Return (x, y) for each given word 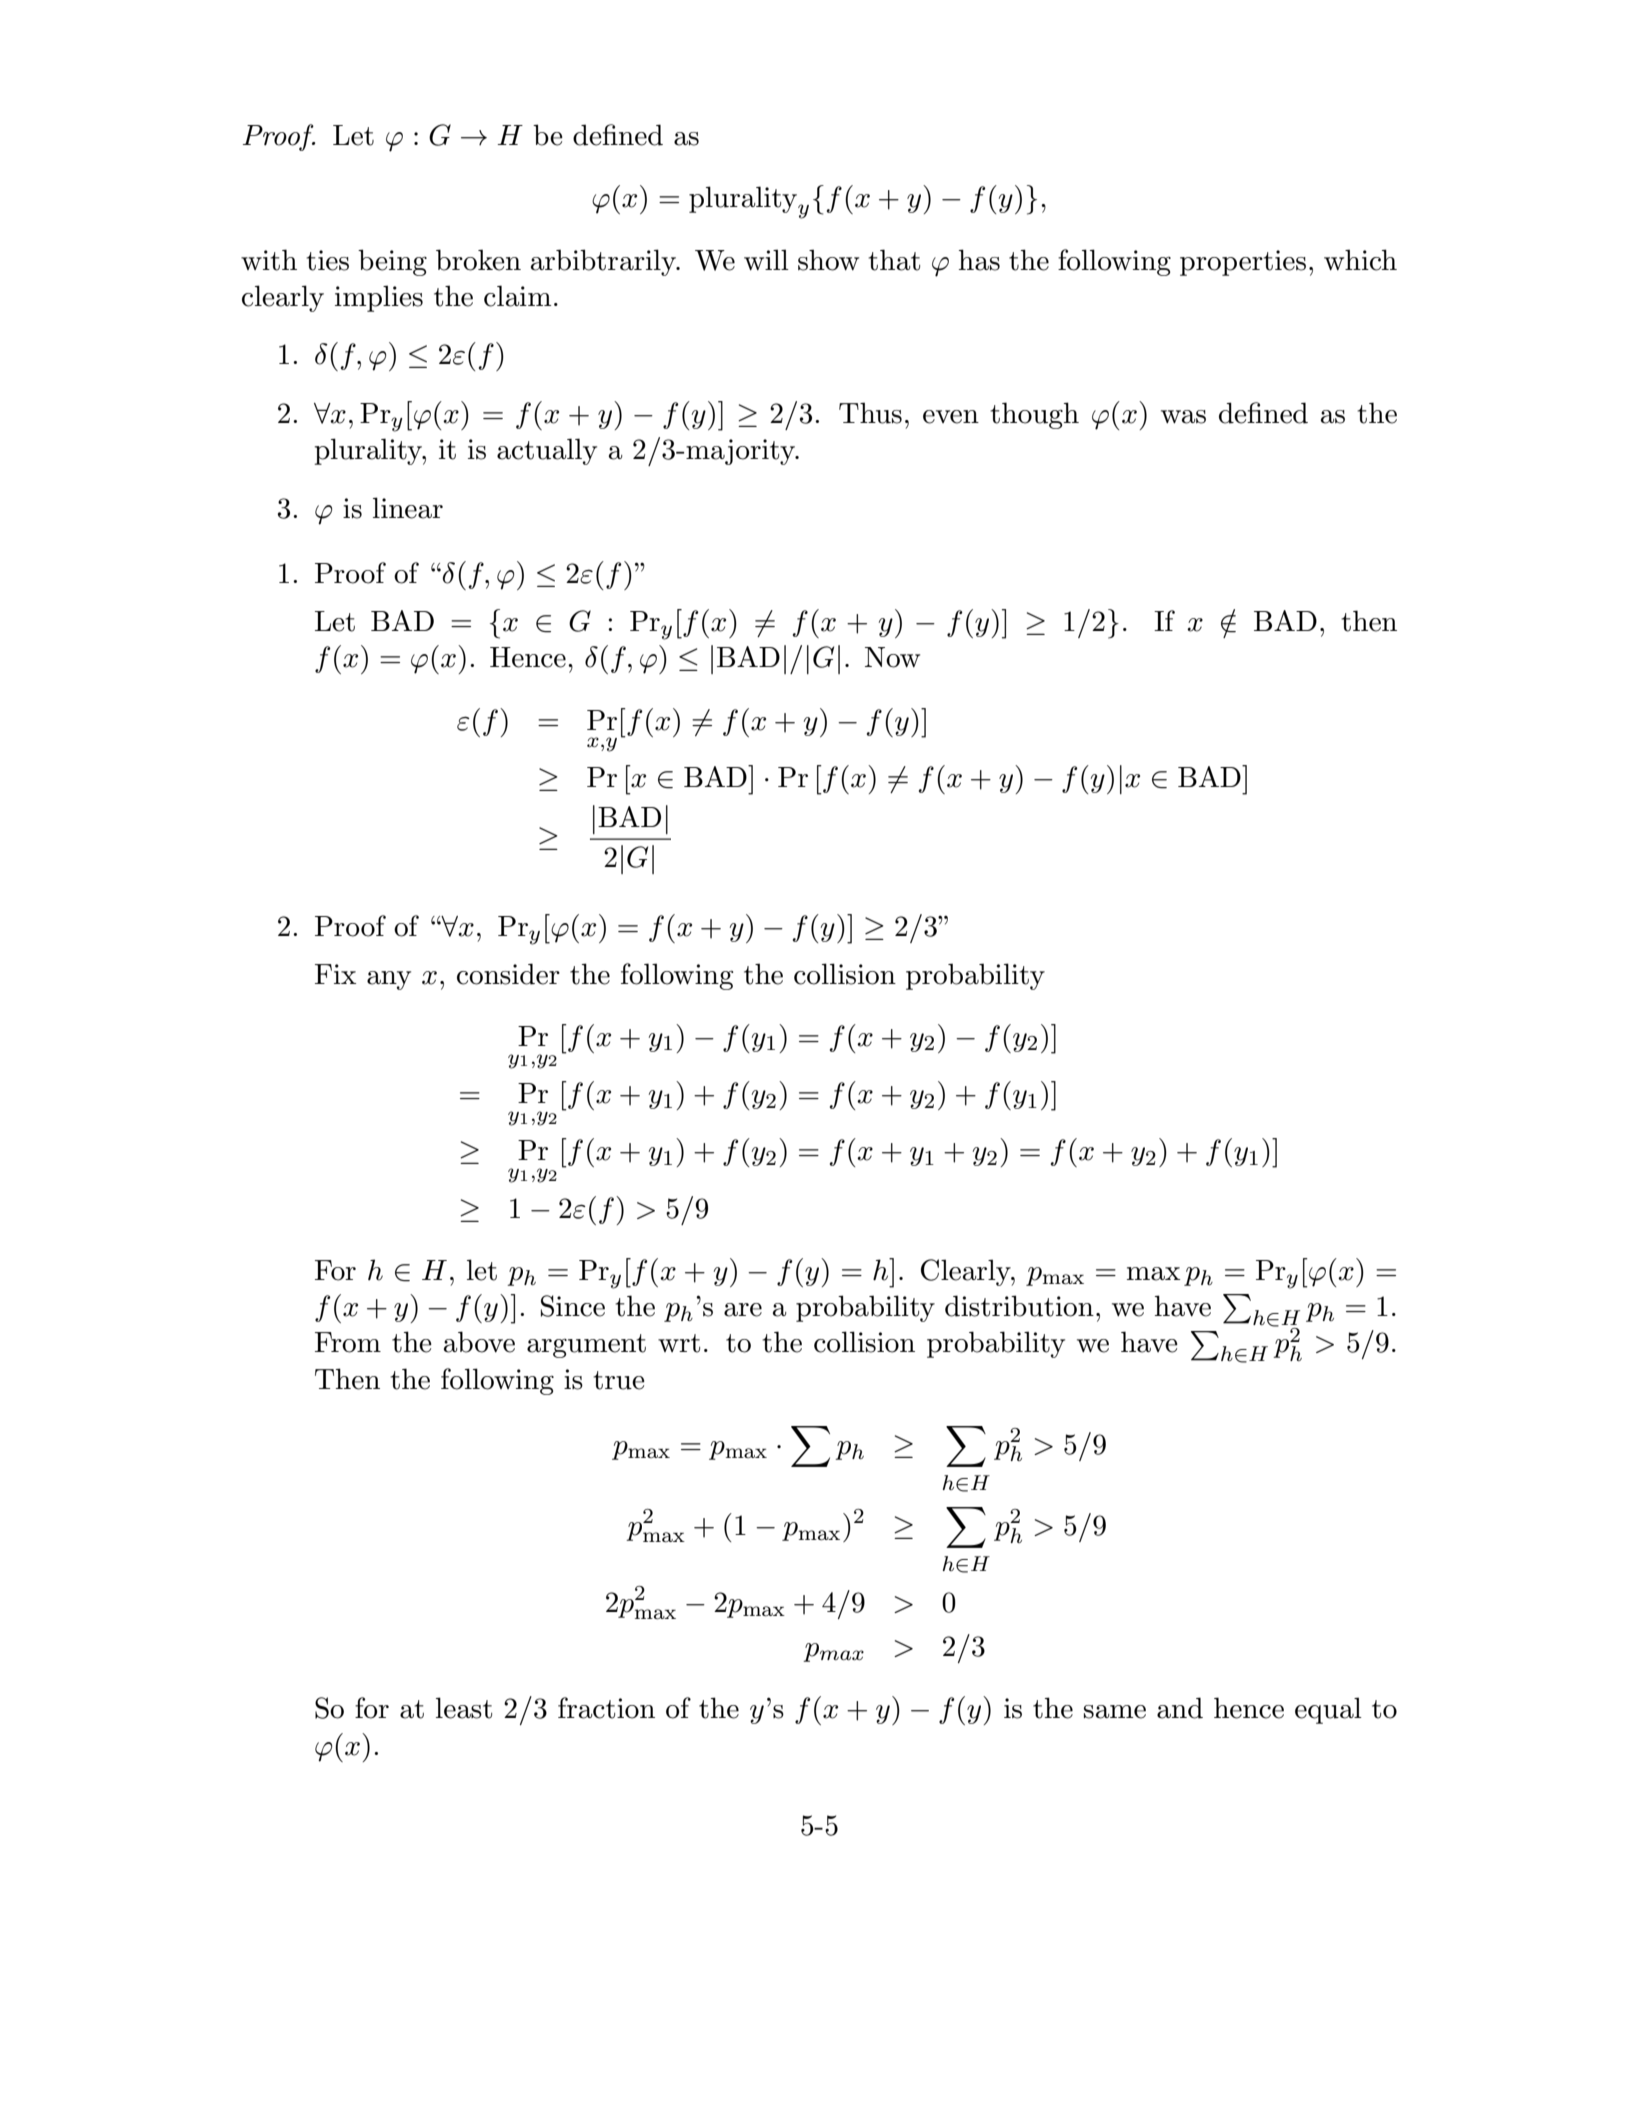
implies (379, 298)
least (464, 1708)
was (1183, 417)
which (1360, 260)
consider (508, 974)
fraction (606, 1708)
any (389, 980)
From (348, 1342)
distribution (1019, 1306)
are (743, 1310)
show (828, 260)
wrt (679, 1343)
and (1180, 1708)
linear (408, 508)
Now (892, 657)
